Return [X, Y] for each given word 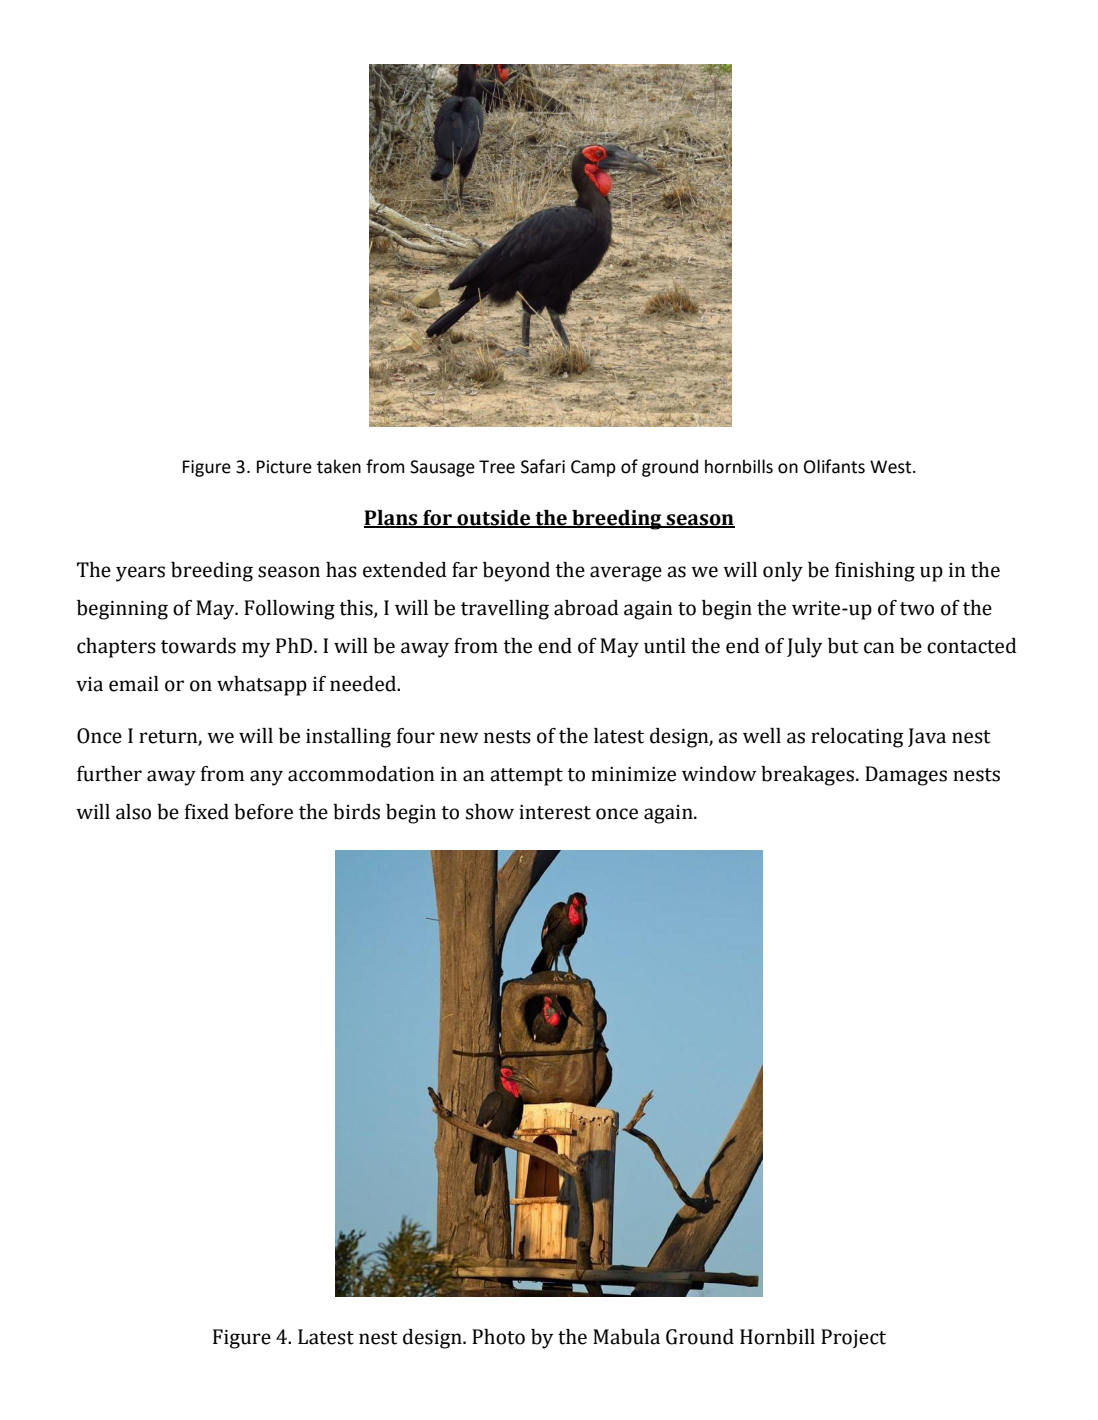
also [133, 812]
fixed [207, 812]
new [459, 738]
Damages [906, 776]
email [134, 684]
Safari [543, 466]
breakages [807, 776]
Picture [284, 467]
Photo [498, 1337]
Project [853, 1339]
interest [555, 812]
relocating [857, 738]
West [892, 467]
